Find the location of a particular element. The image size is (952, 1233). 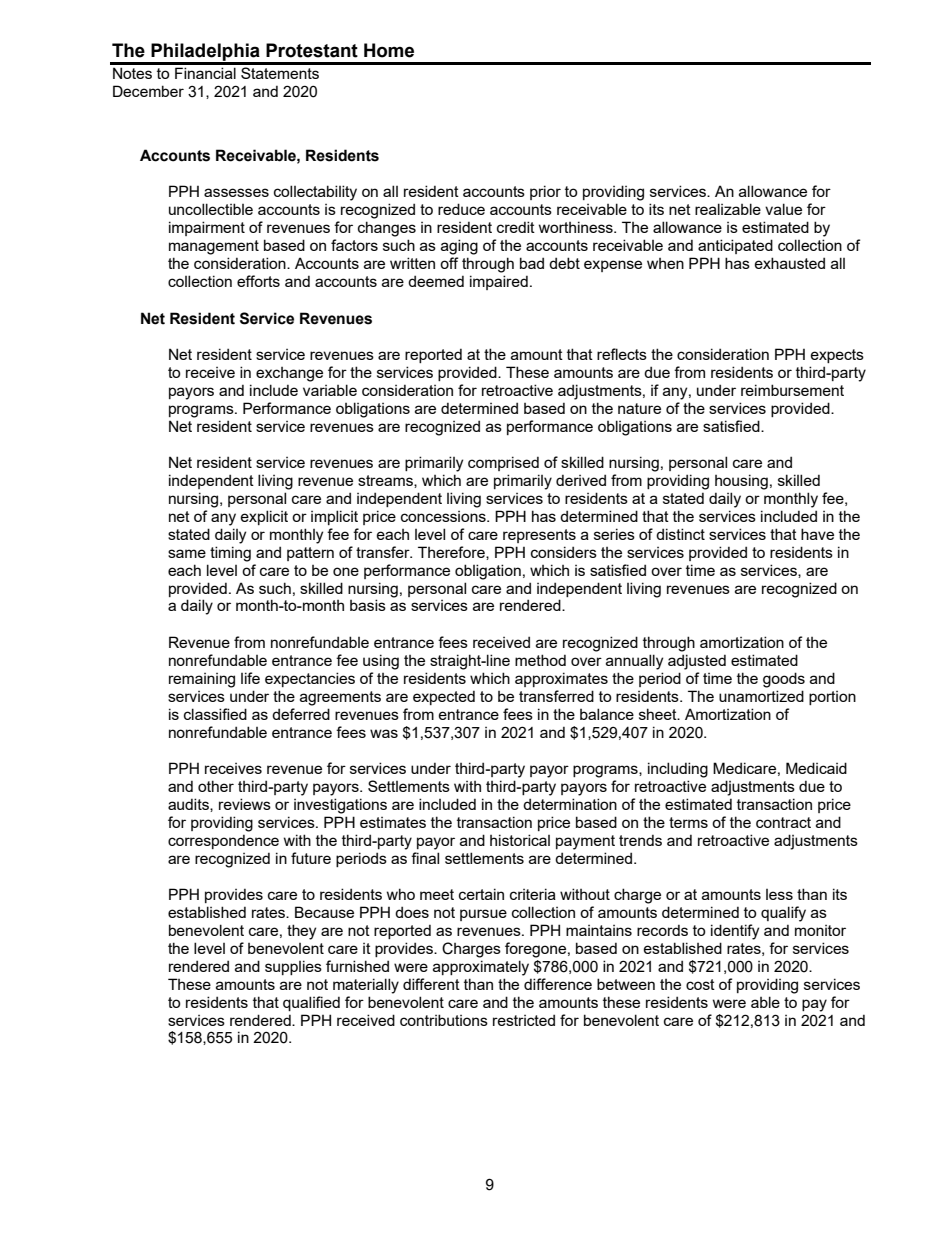

expected is located at coordinates (444, 697).
